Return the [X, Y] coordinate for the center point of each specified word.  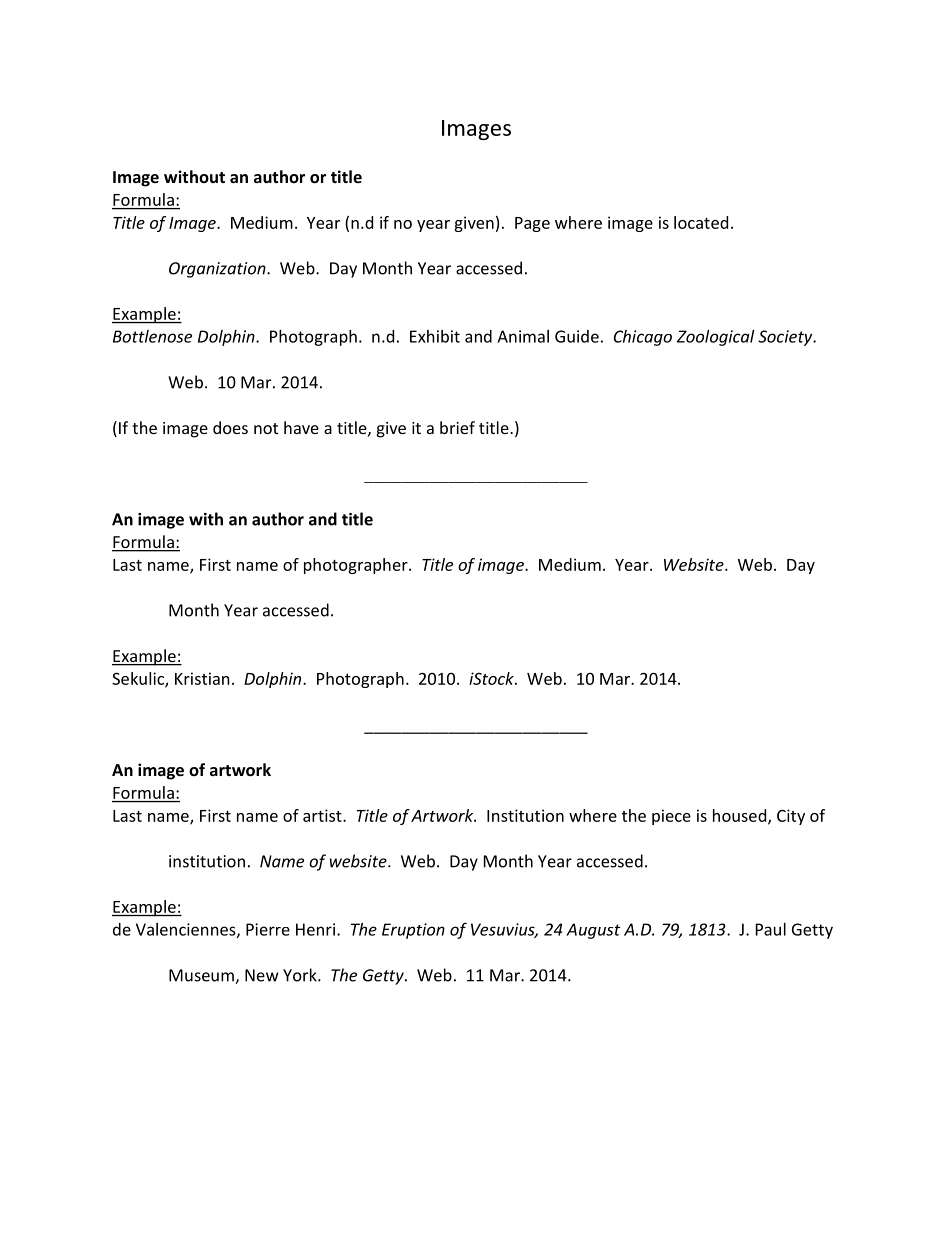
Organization [218, 270]
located [701, 222]
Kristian [202, 678]
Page [532, 224]
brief [457, 427]
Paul [771, 929]
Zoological [715, 338]
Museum [202, 976]
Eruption [413, 931]
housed [741, 816]
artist [323, 815]
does [230, 427]
